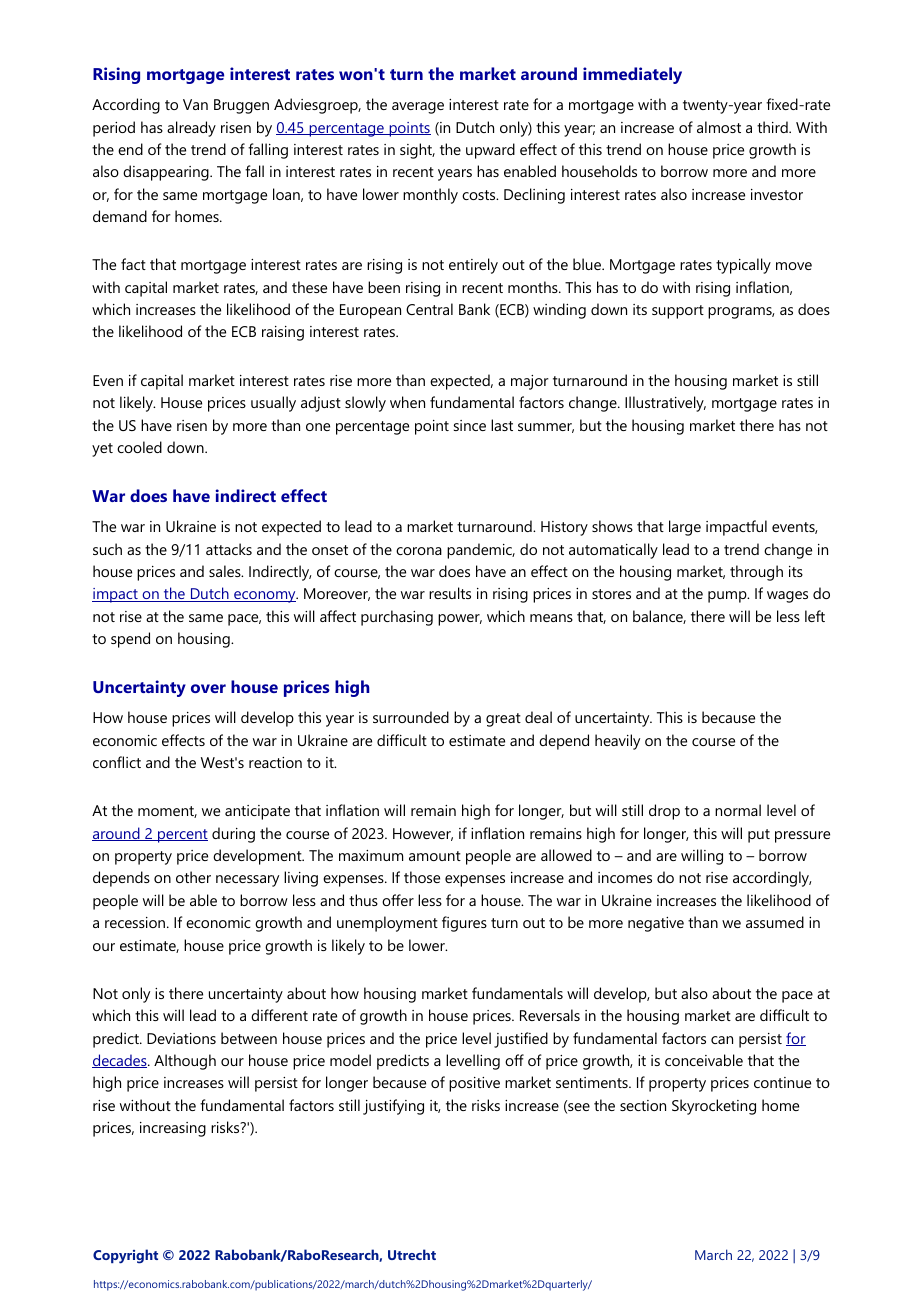  What do you see at coordinates (775, 922) in the screenshot?
I see `assumed` at bounding box center [775, 922].
